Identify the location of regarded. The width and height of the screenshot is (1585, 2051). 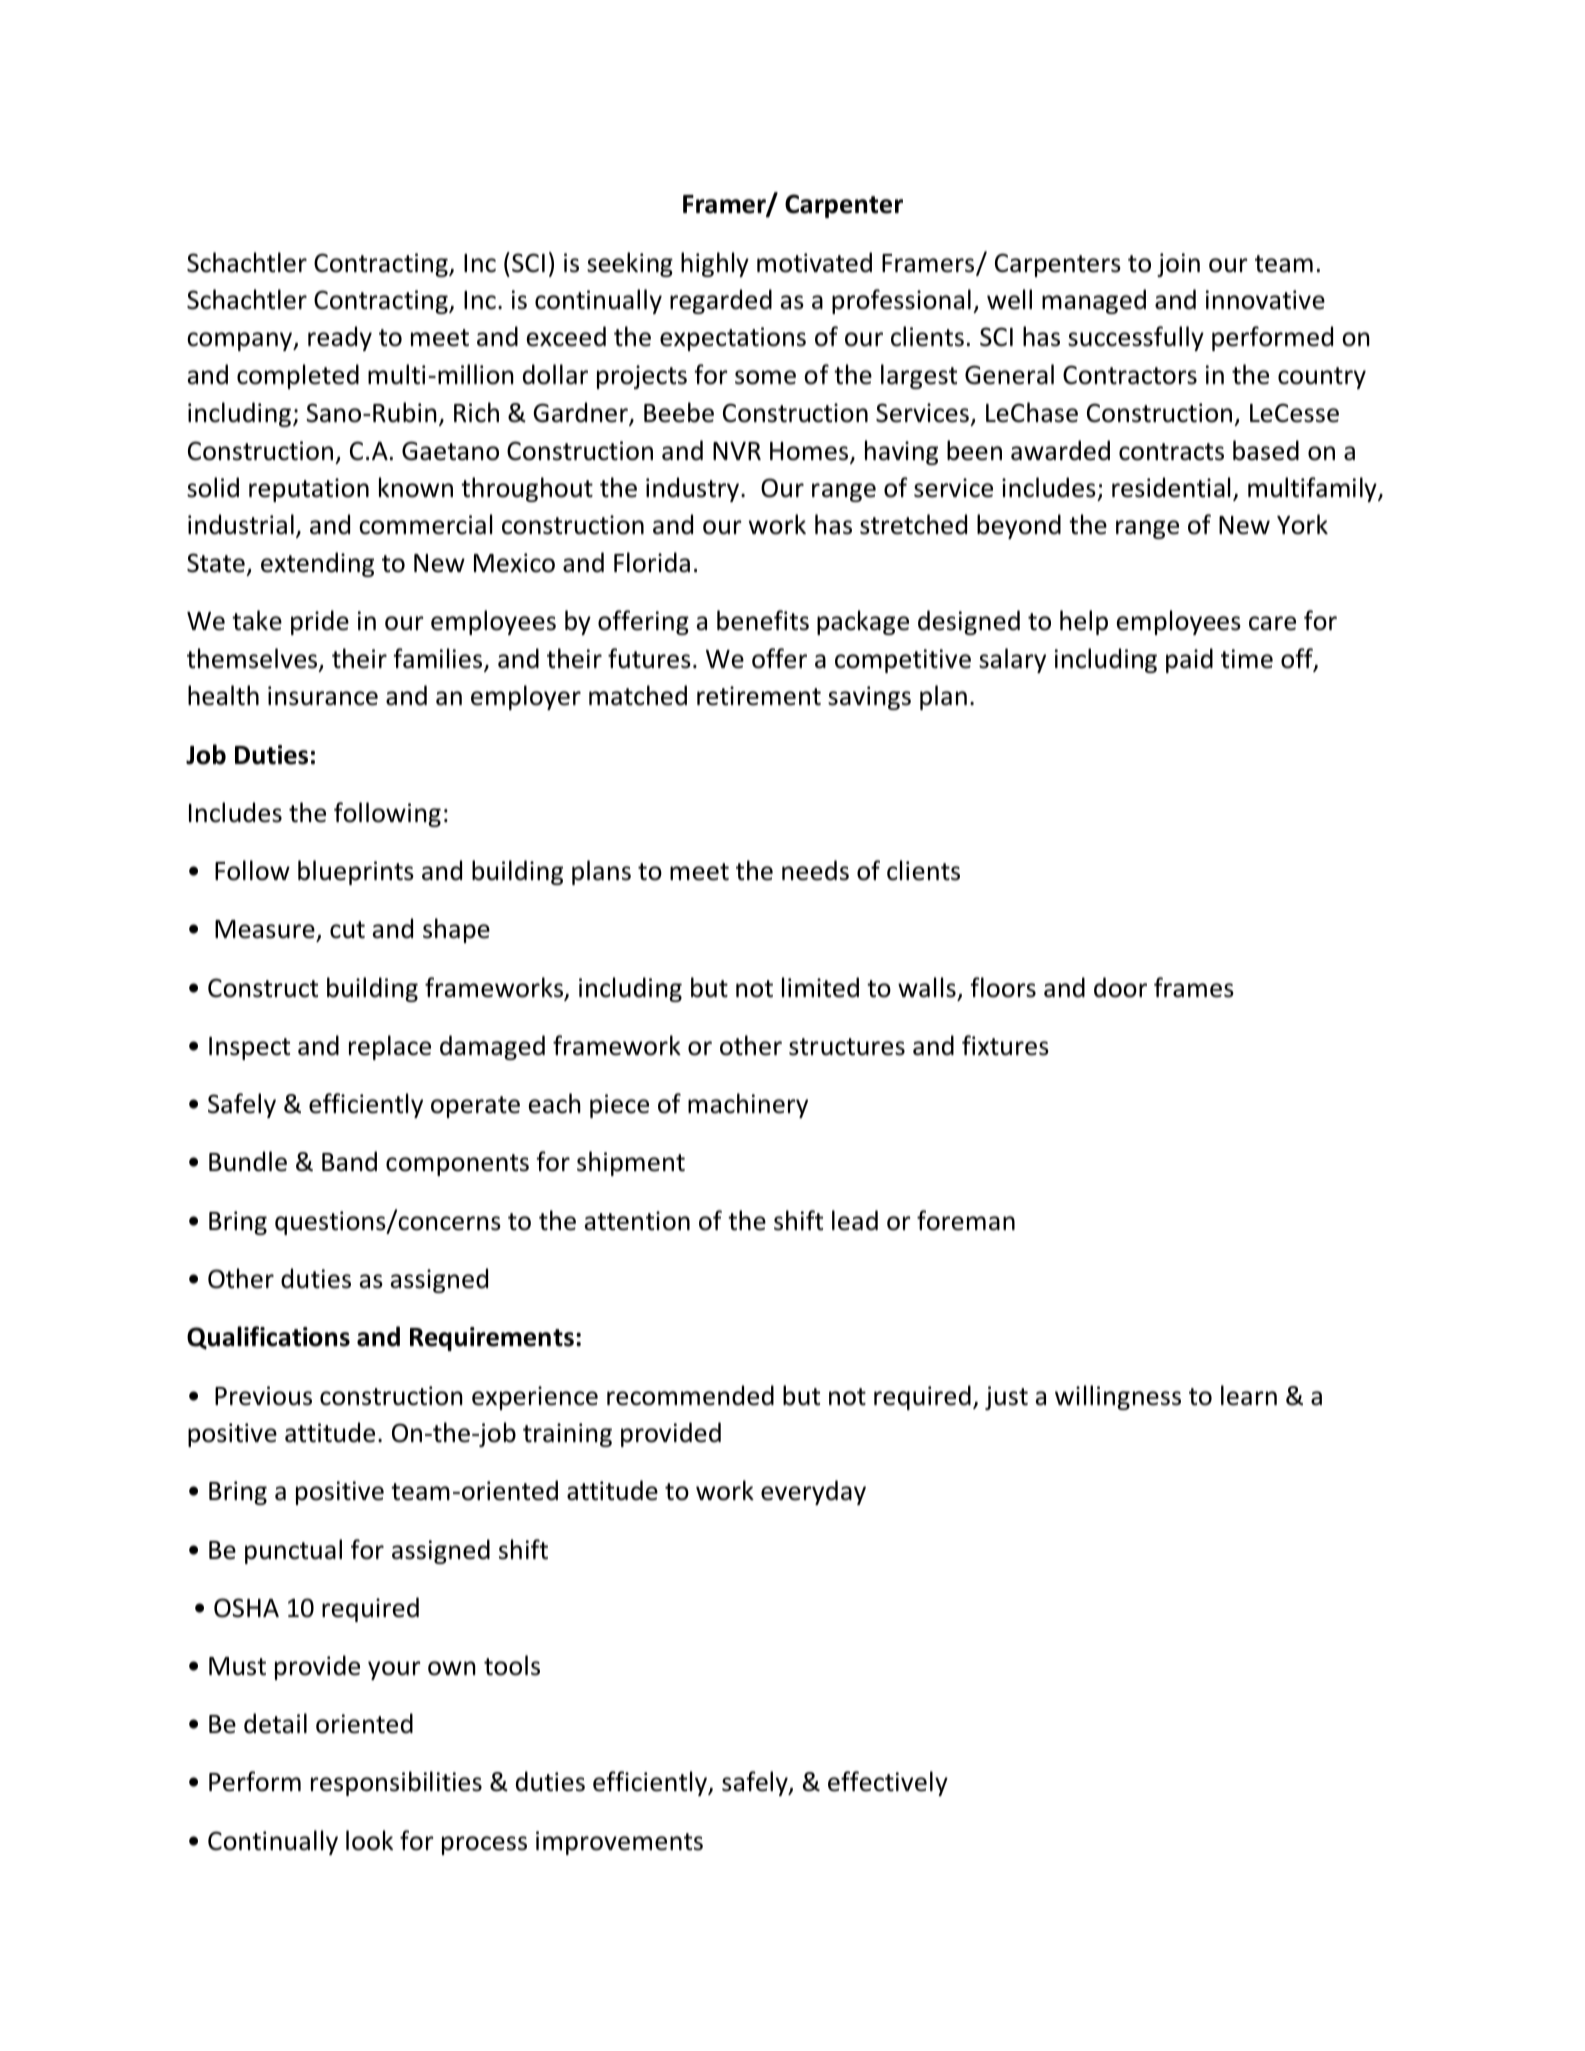
(721, 301).
